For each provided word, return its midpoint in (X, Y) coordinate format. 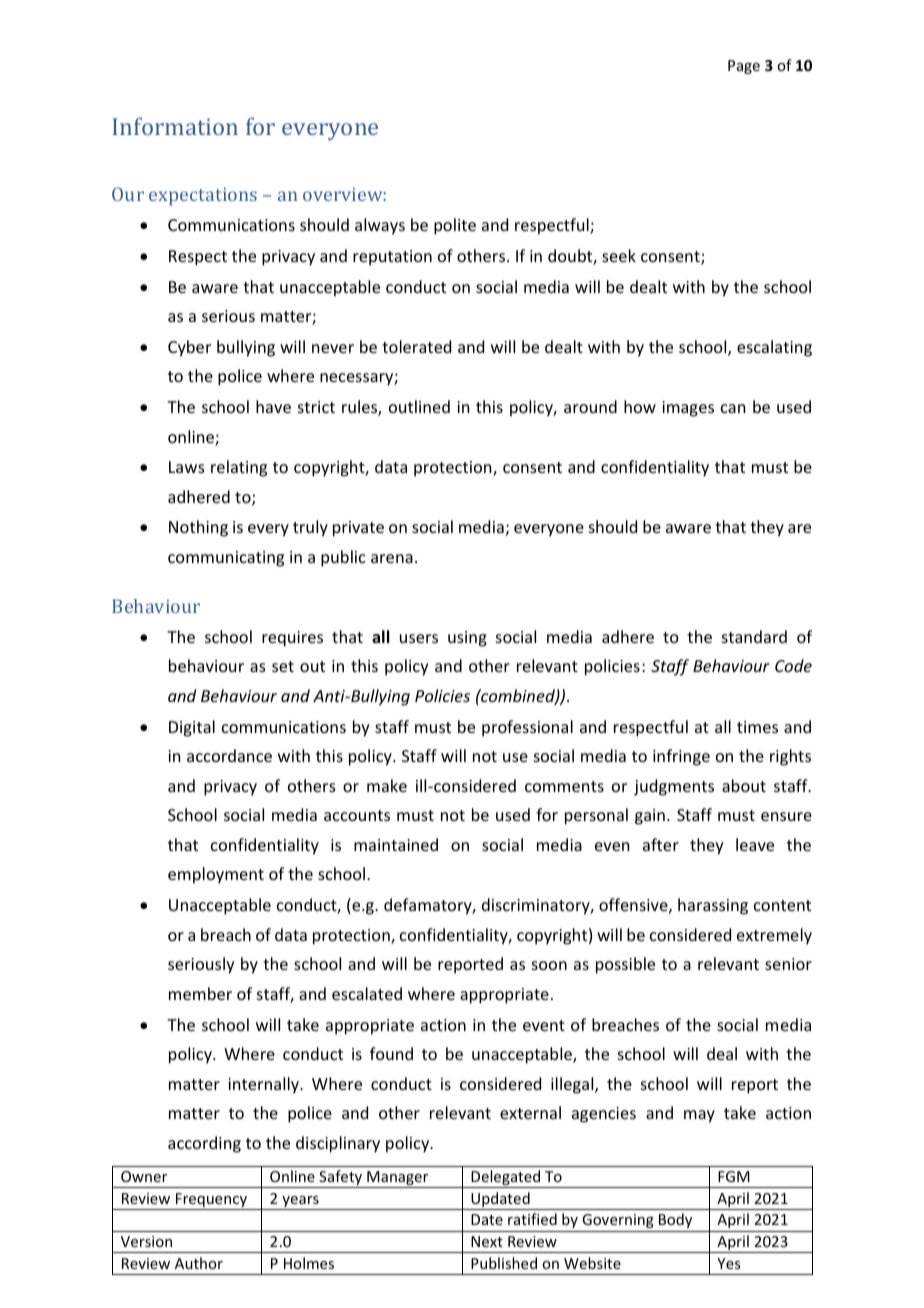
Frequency (211, 1201)
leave (755, 844)
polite (455, 226)
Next (487, 1241)
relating (239, 468)
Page (744, 67)
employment (216, 875)
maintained (396, 844)
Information (175, 126)
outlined (419, 406)
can (733, 408)
